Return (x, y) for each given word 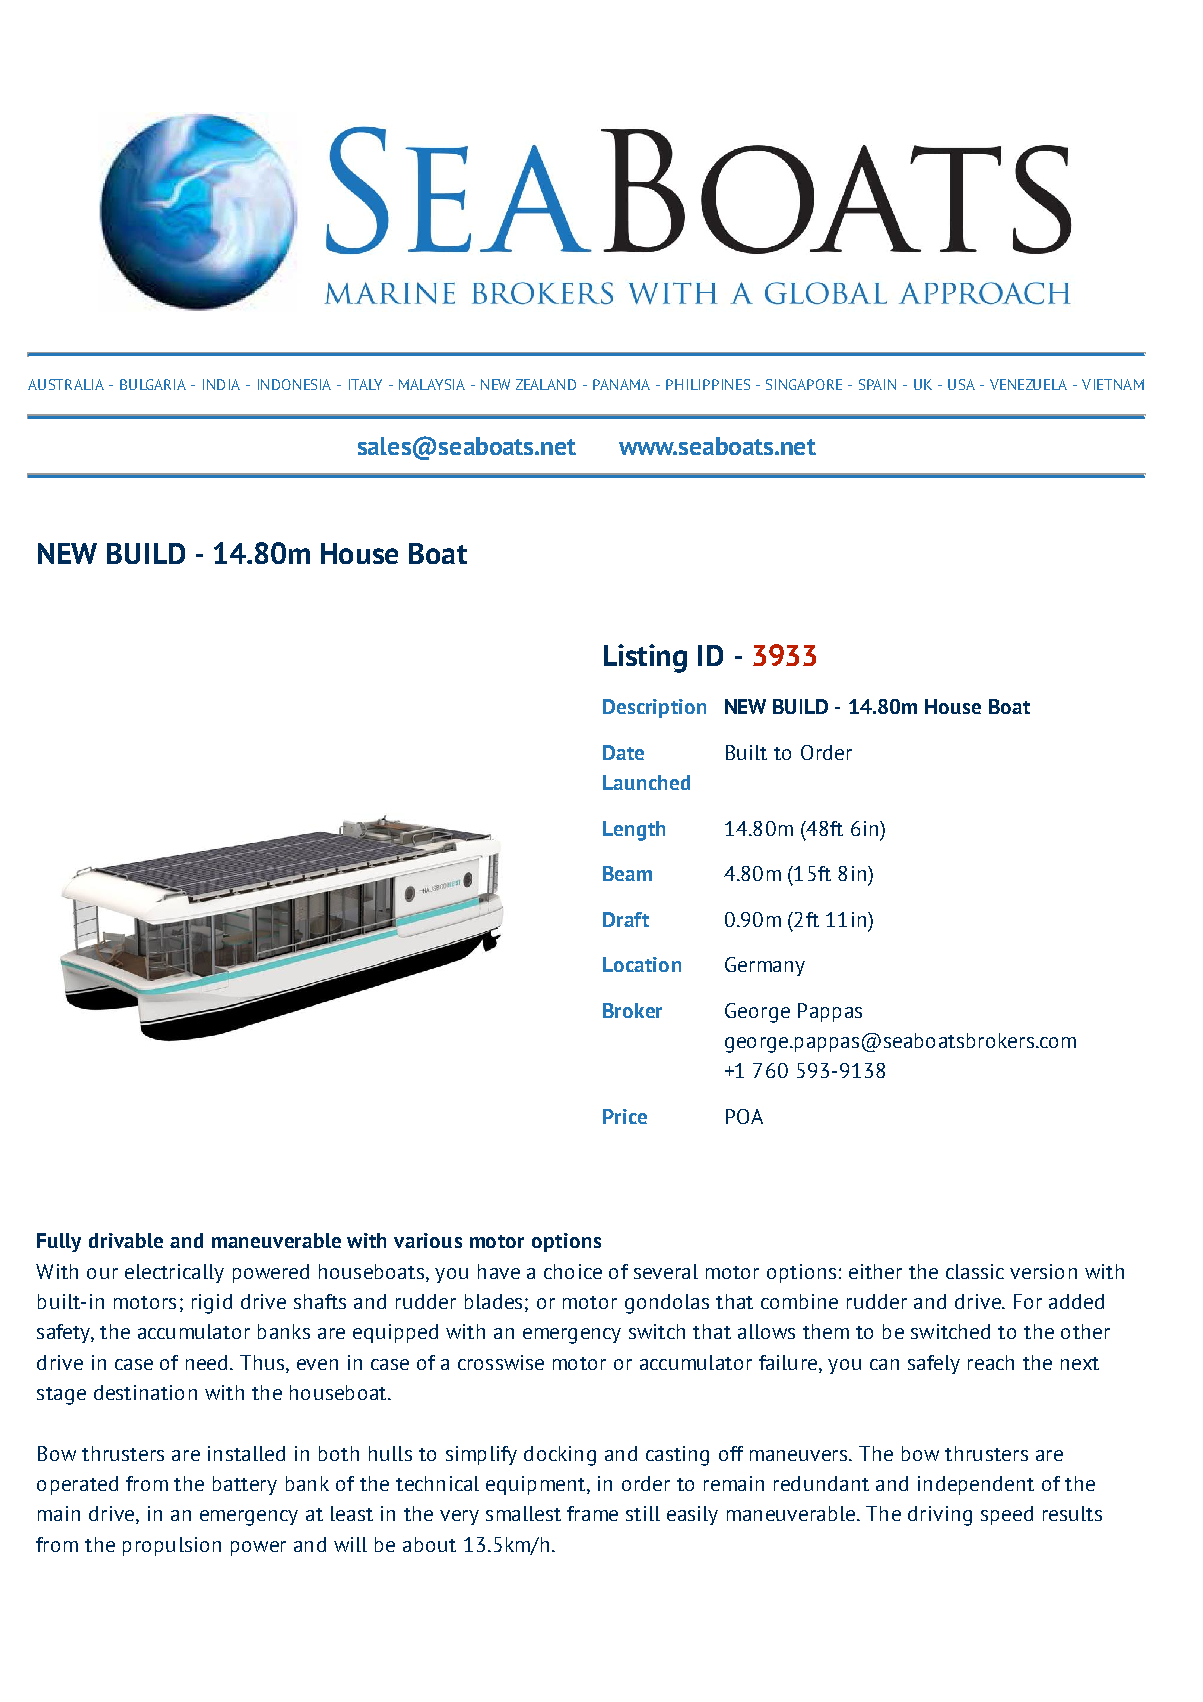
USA (961, 384)
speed (1007, 1515)
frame (592, 1513)
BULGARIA (153, 384)
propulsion (172, 1546)
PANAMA (621, 384)
